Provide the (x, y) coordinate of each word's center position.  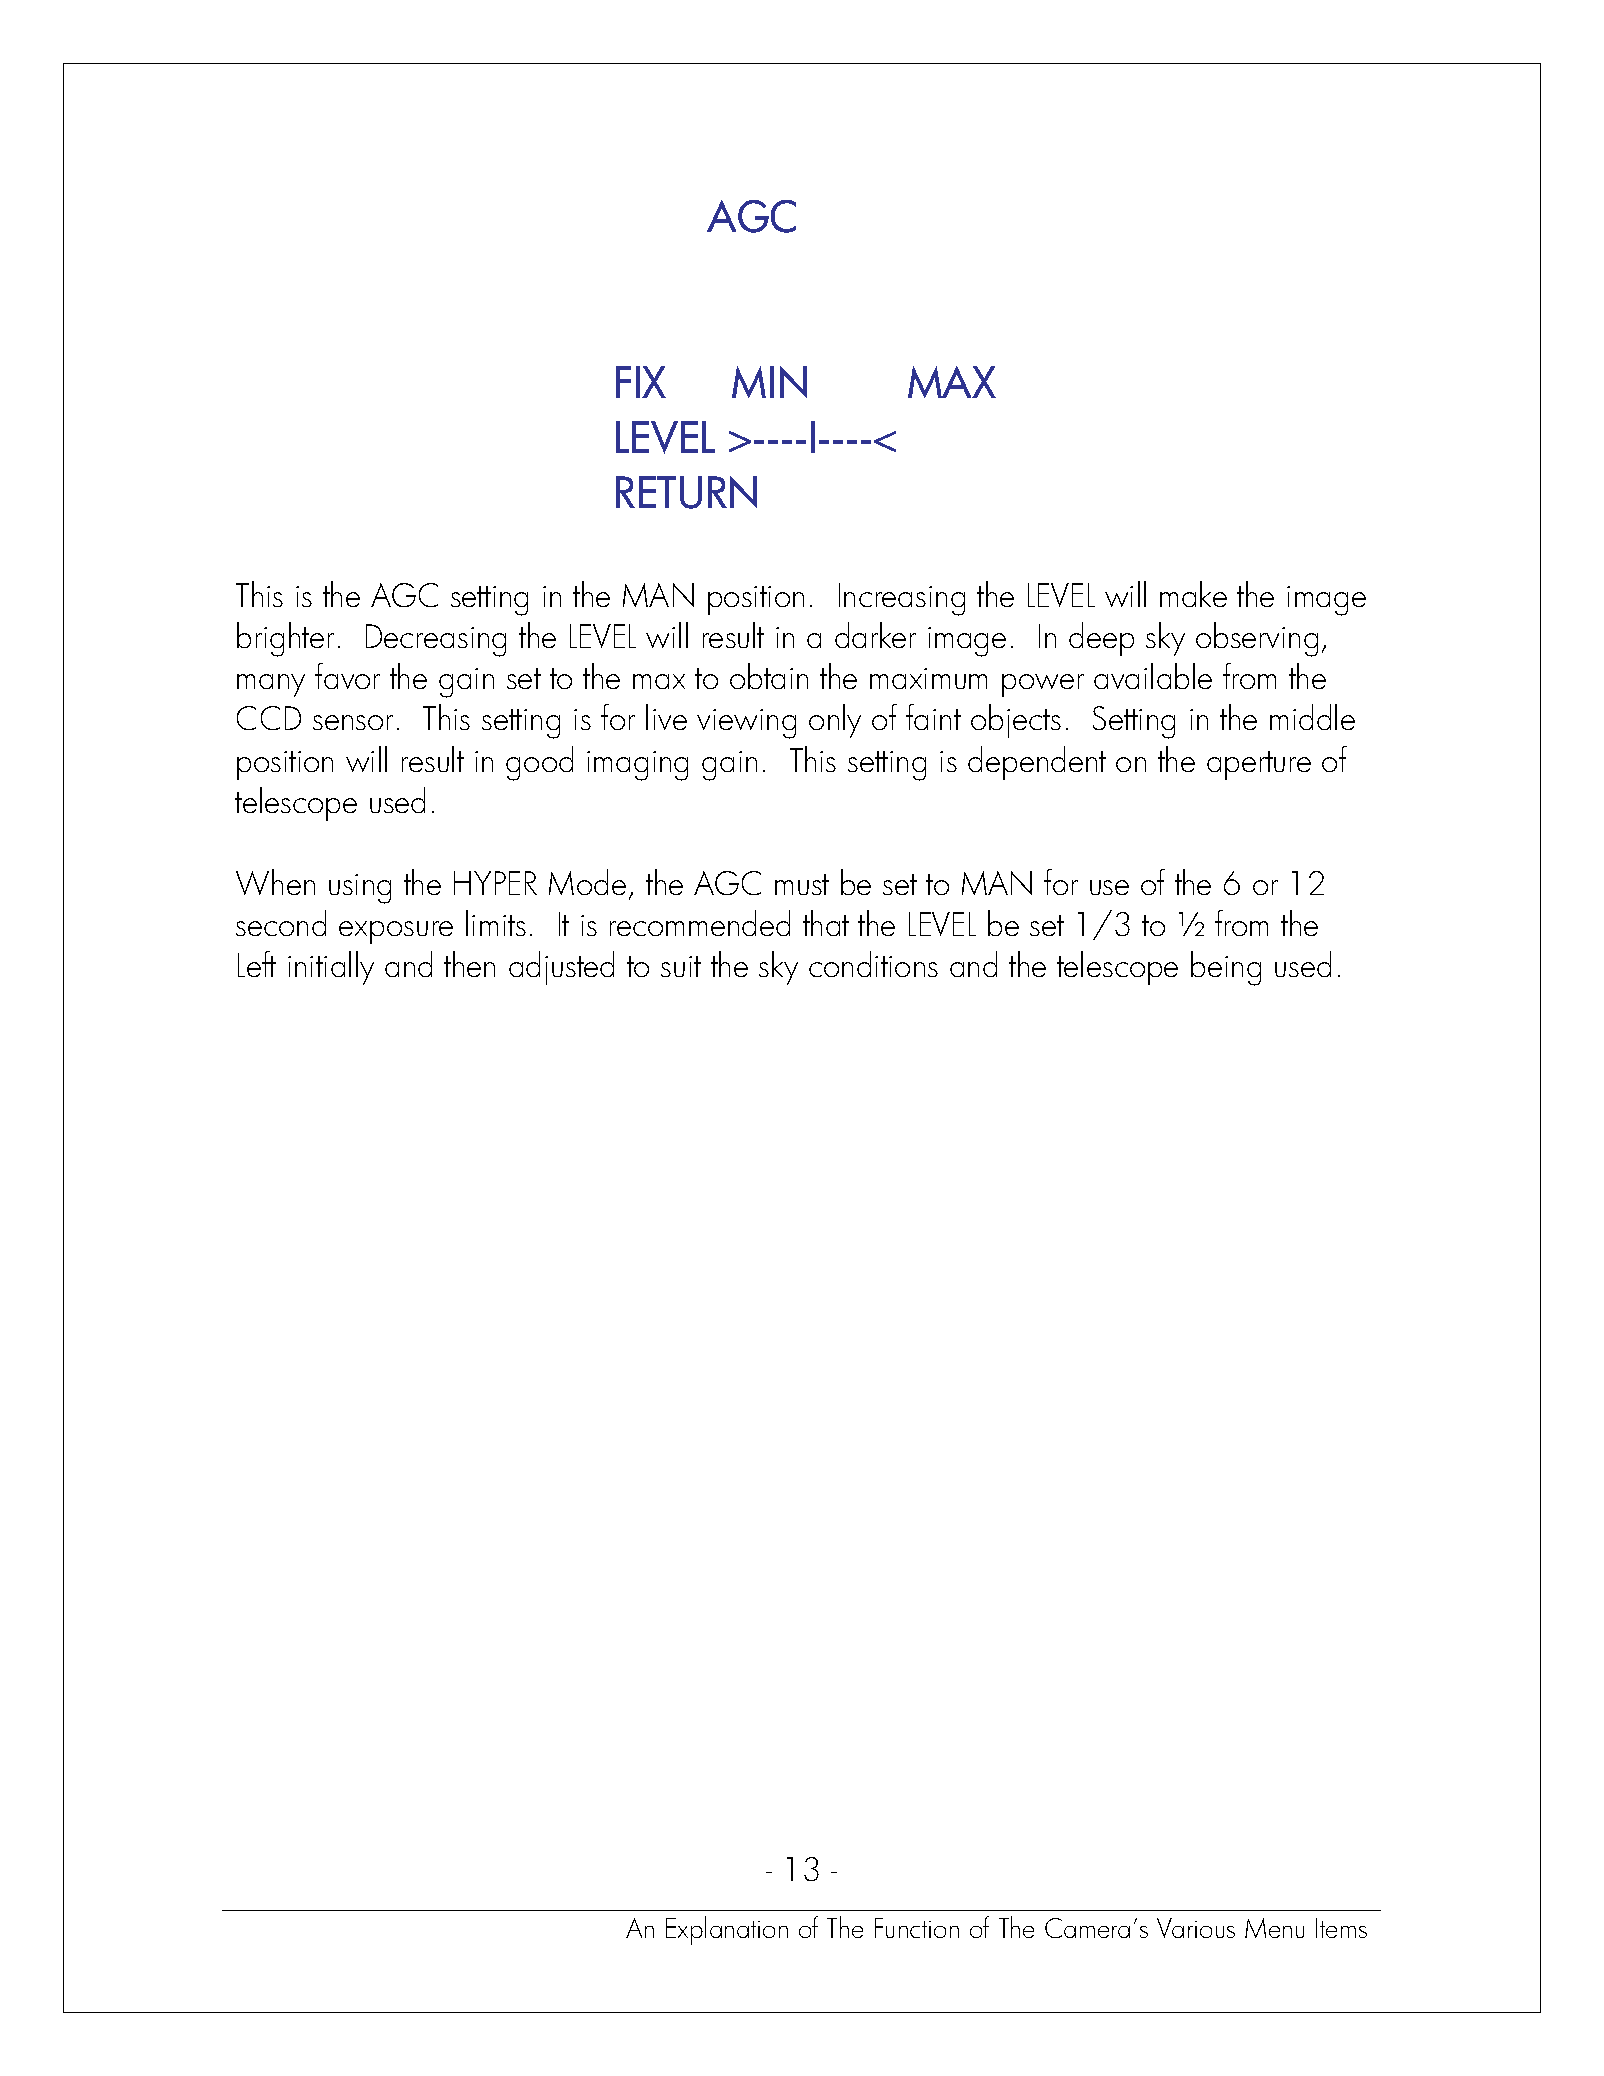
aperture (1259, 765)
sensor (353, 722)
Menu (1274, 1928)
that (826, 923)
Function (917, 1928)
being (1226, 968)
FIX (641, 382)
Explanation (727, 1930)
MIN (769, 382)
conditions (873, 964)
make (1193, 594)
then (469, 964)
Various (1196, 1928)
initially (331, 968)
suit (681, 966)
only (835, 721)
